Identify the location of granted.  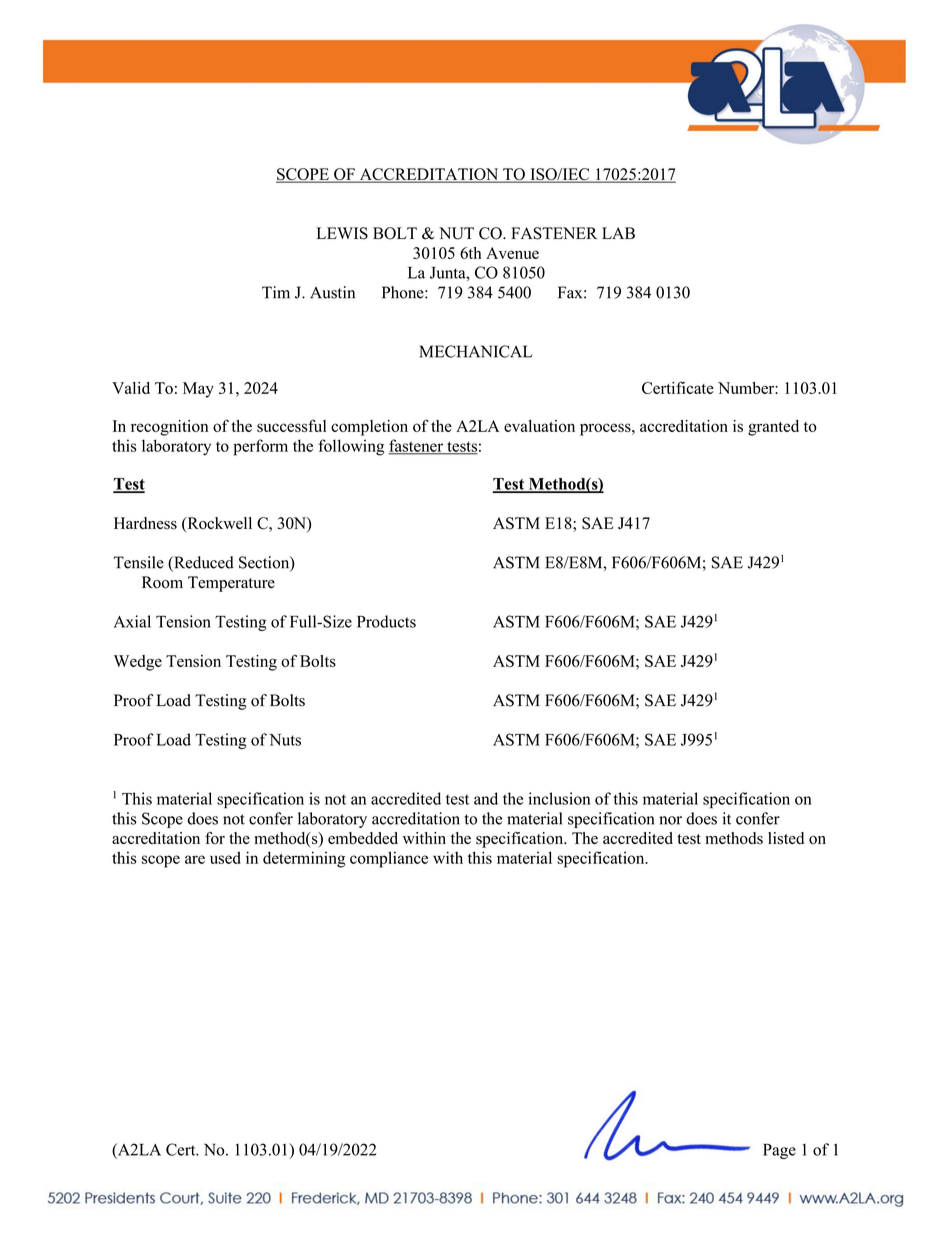
(773, 428).
